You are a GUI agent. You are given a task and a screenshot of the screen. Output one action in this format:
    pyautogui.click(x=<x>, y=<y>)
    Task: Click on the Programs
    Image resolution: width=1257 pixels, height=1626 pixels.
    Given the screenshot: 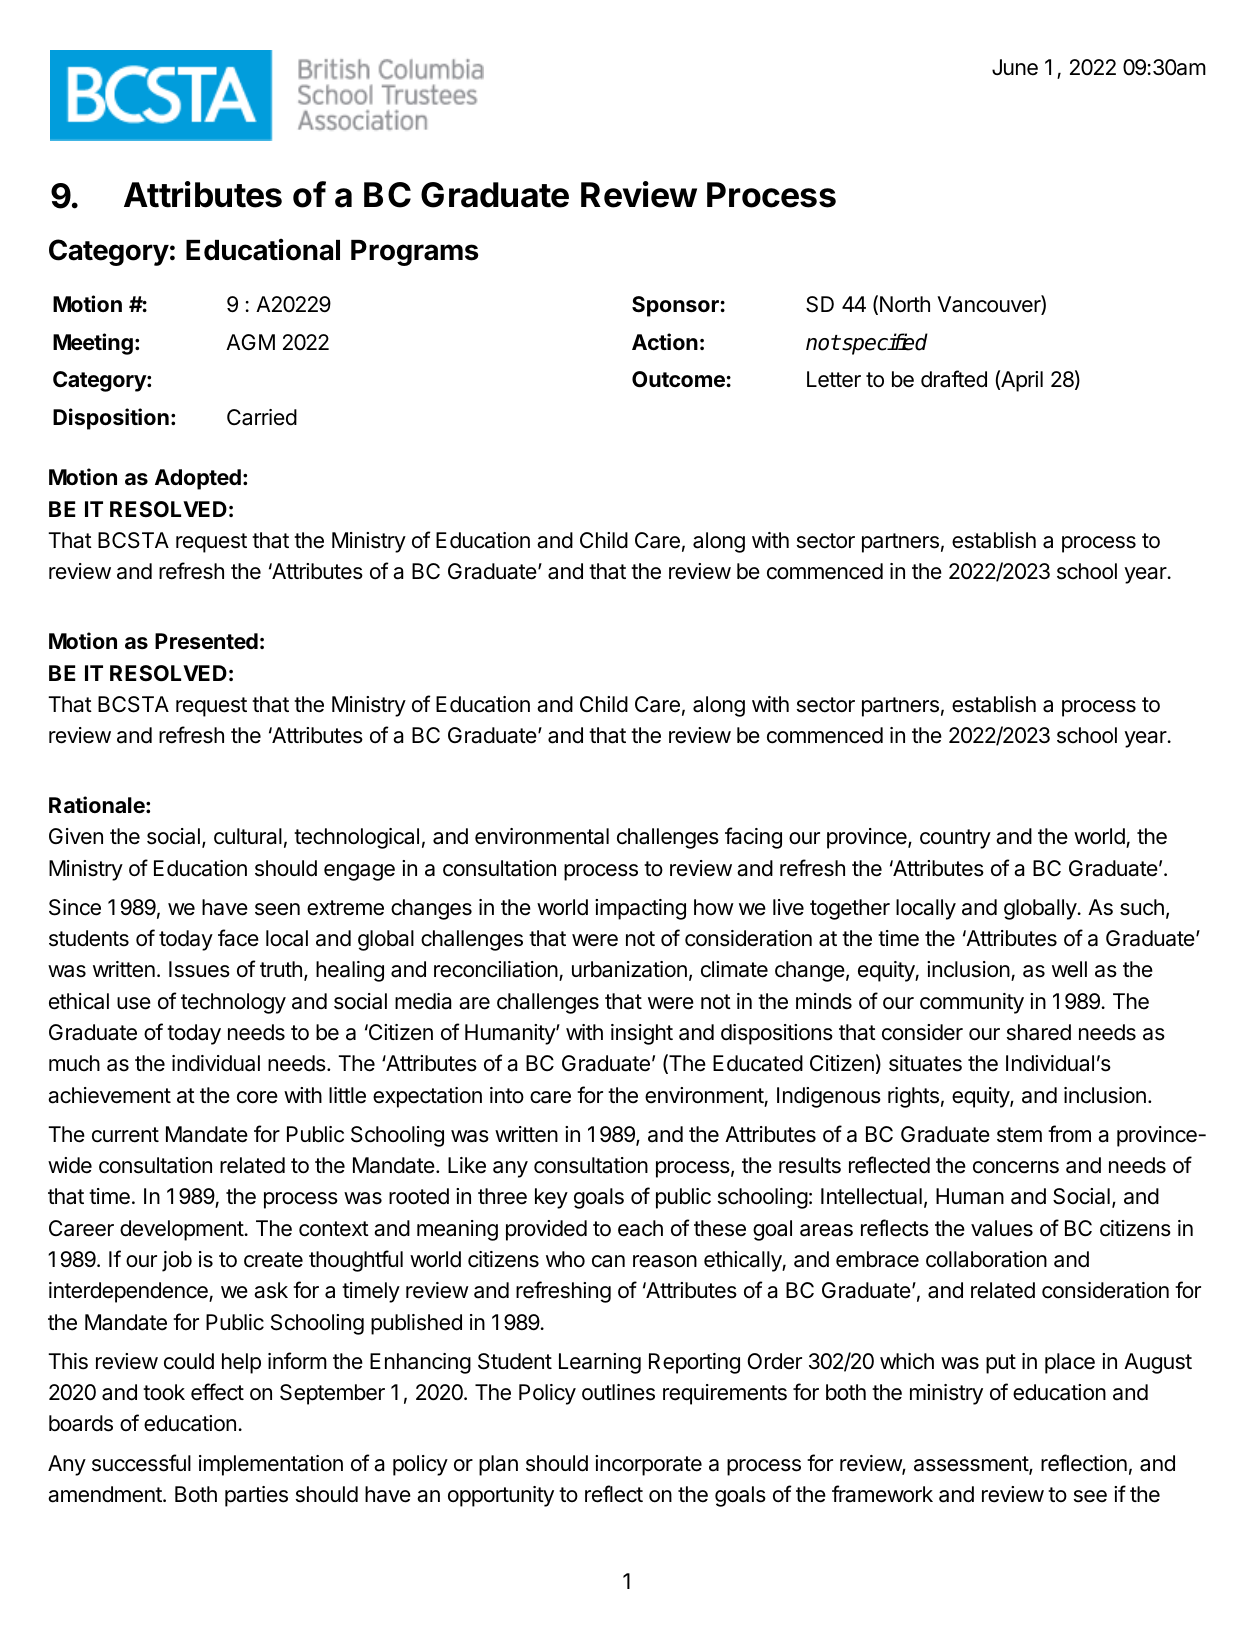 What is the action you would take?
    pyautogui.click(x=415, y=253)
